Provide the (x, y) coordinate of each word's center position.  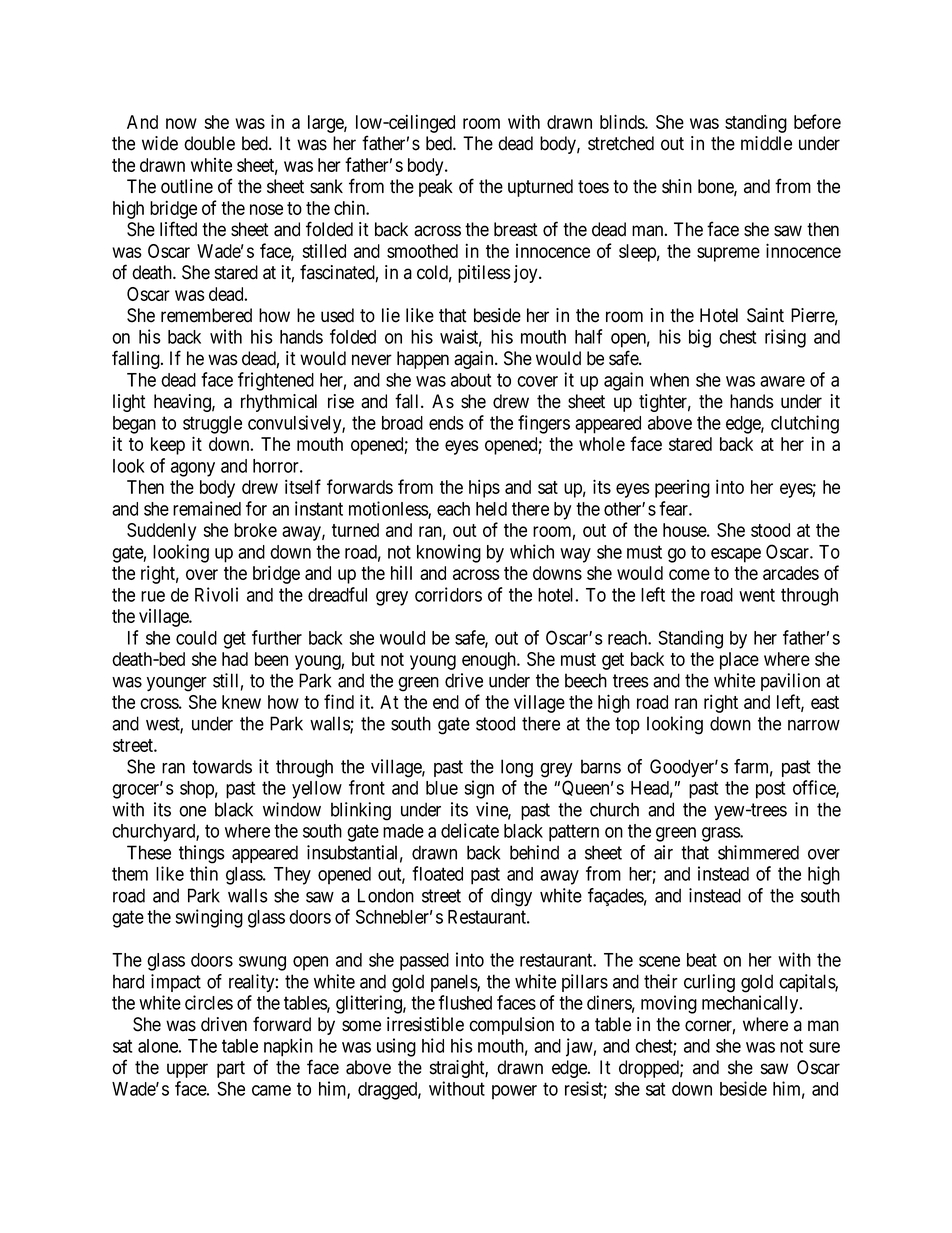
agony (193, 469)
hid (433, 1045)
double (209, 143)
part (231, 1069)
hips (484, 488)
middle (766, 143)
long (517, 768)
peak (436, 188)
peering (682, 489)
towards (222, 766)
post (770, 790)
